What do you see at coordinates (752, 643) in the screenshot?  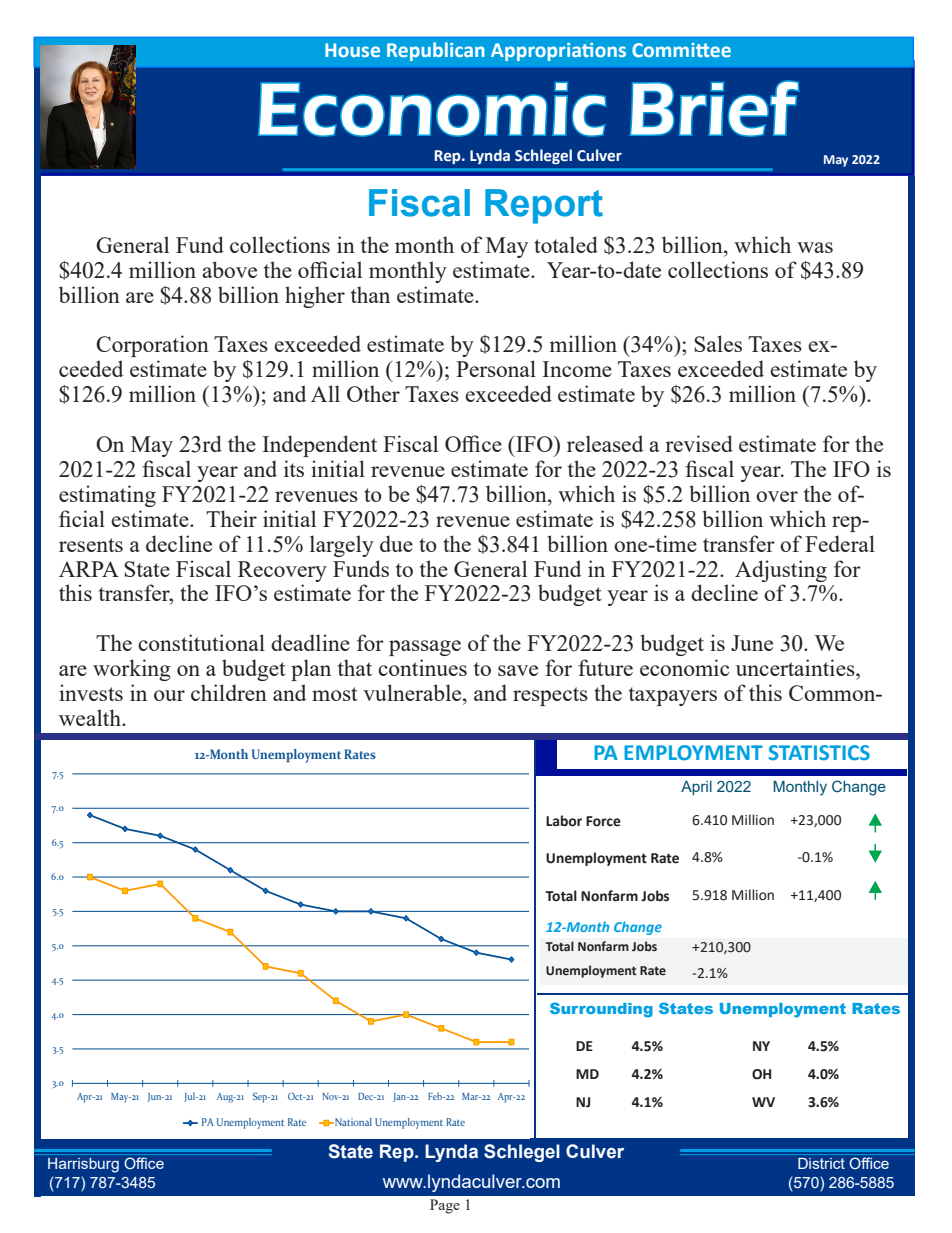 I see `June` at bounding box center [752, 643].
